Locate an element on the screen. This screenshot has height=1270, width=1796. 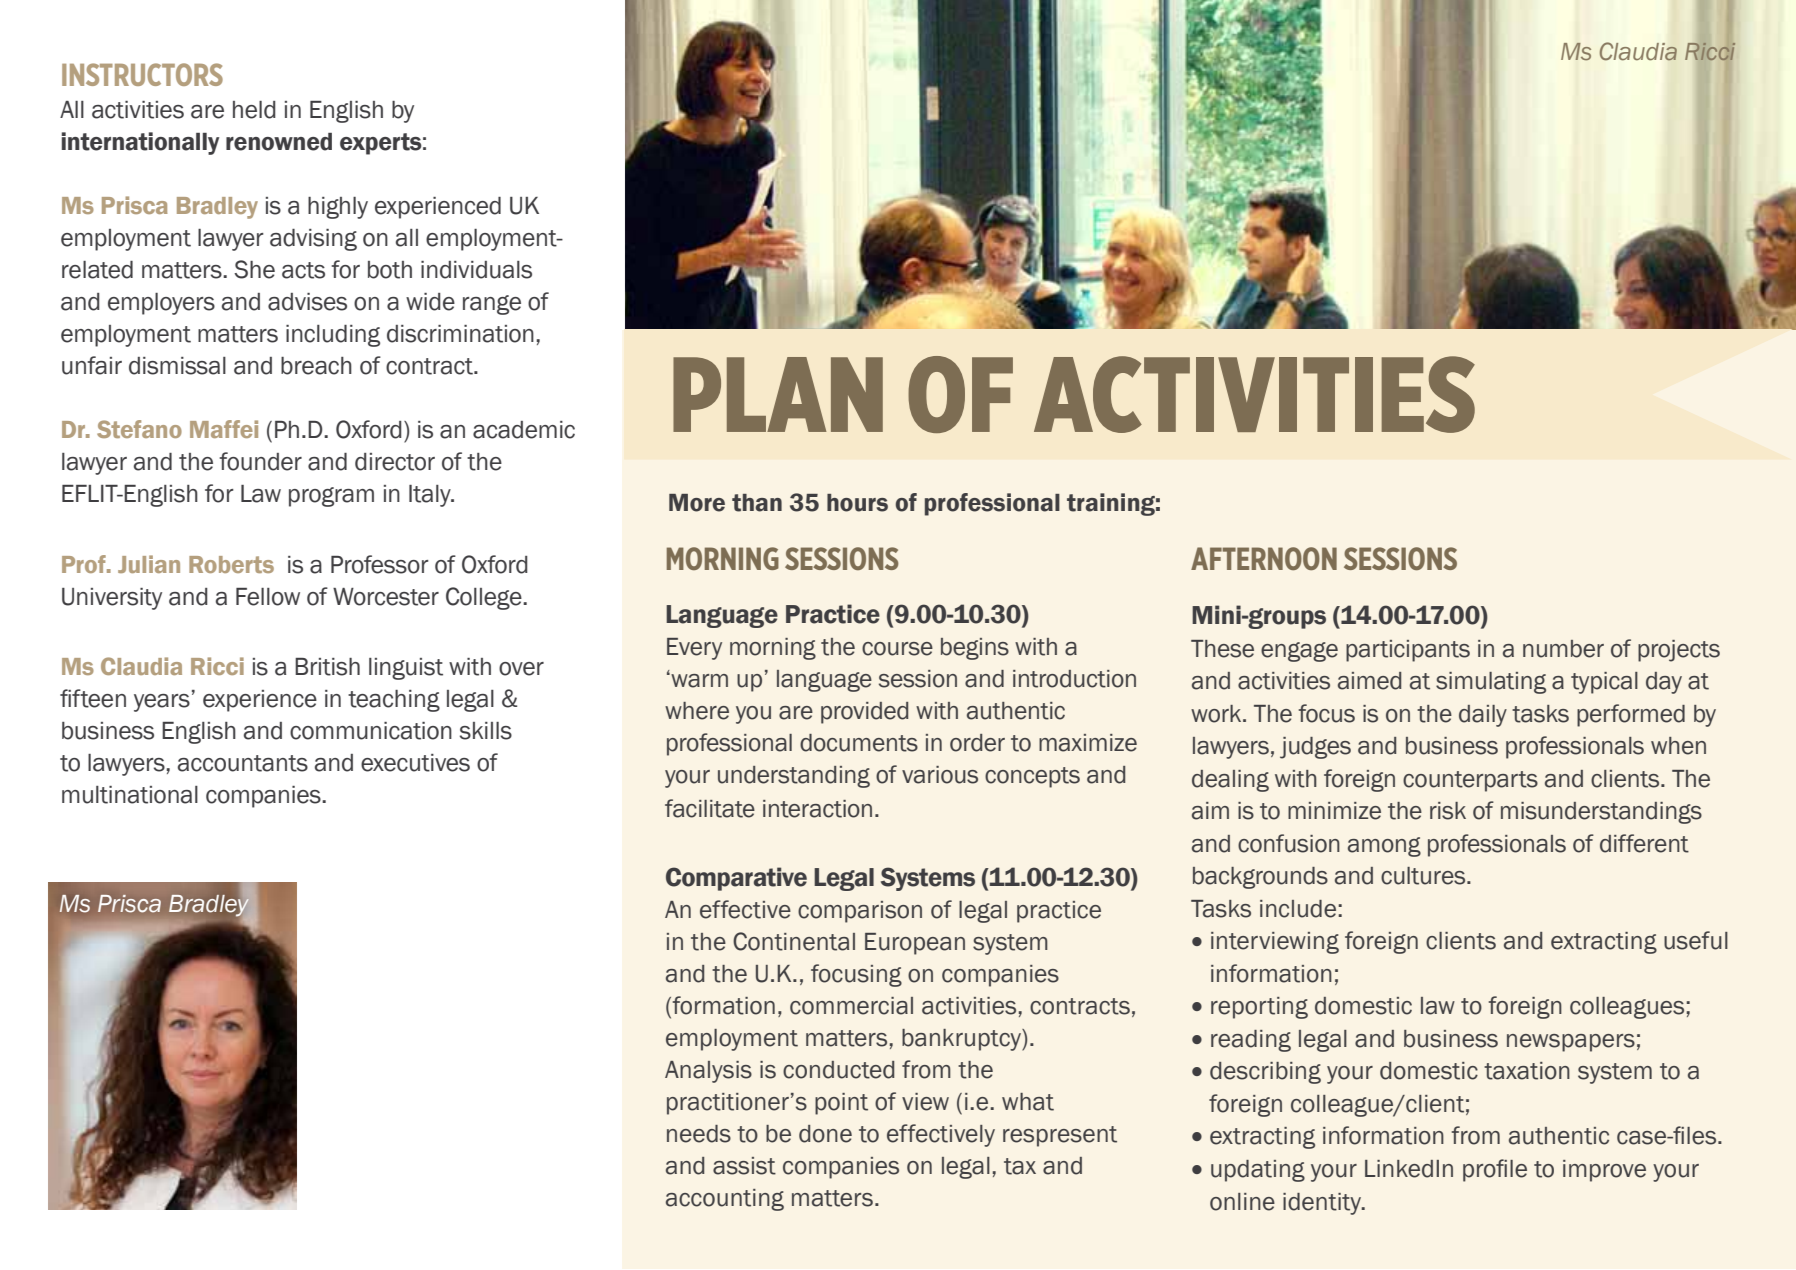
held is located at coordinates (254, 110).
